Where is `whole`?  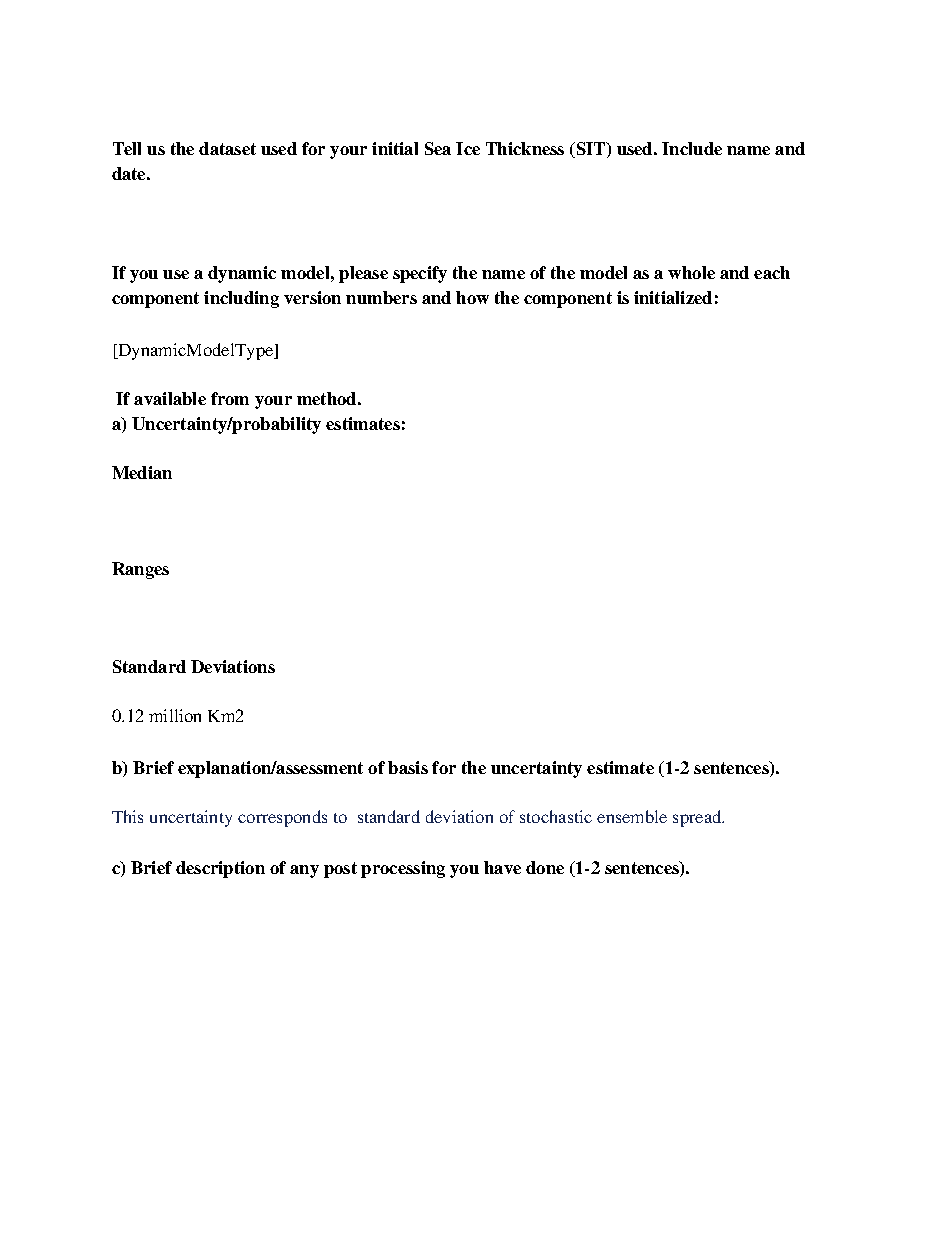
whole is located at coordinates (691, 272).
